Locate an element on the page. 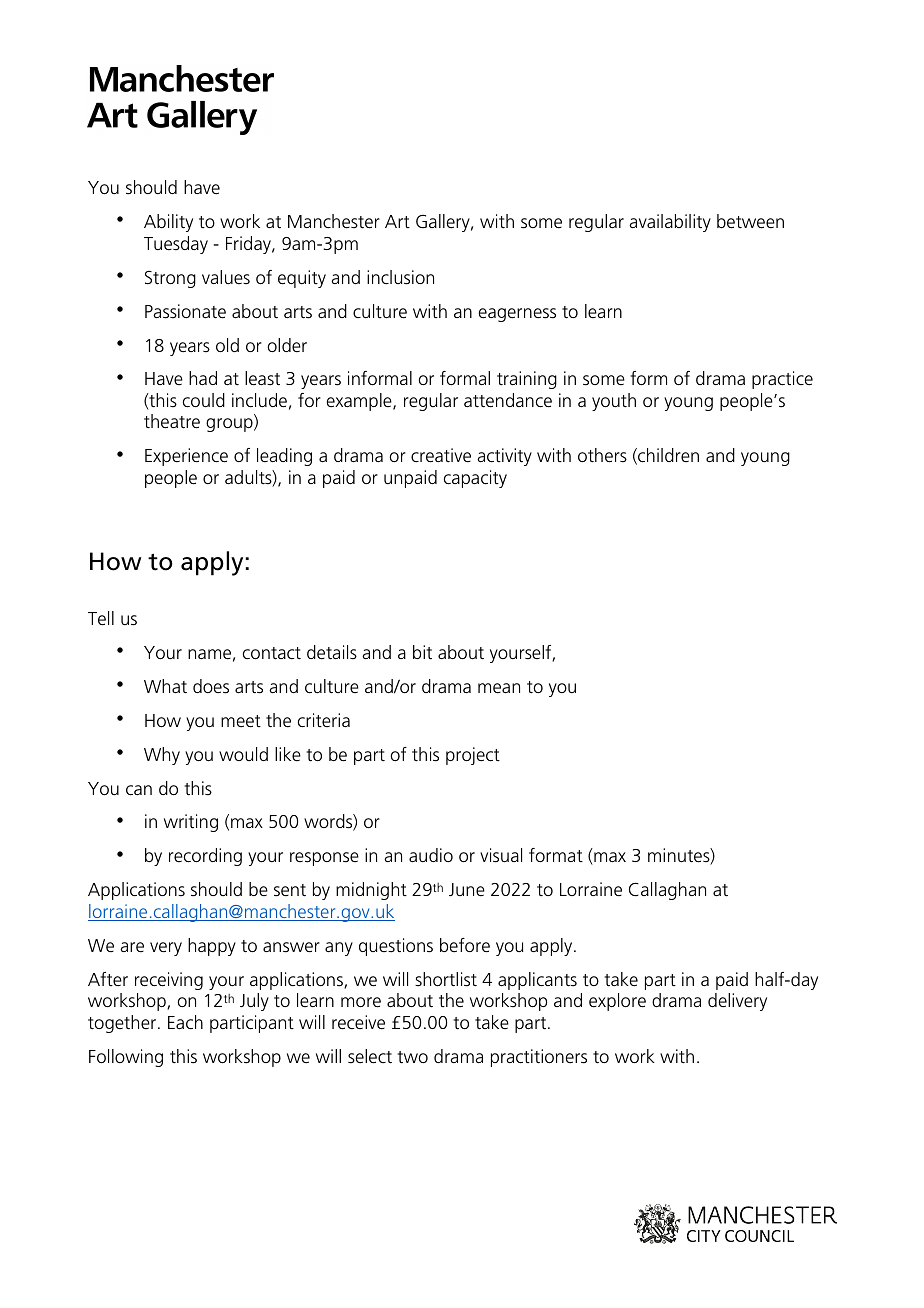 The width and height of the image is (924, 1308). two is located at coordinates (413, 1057).
